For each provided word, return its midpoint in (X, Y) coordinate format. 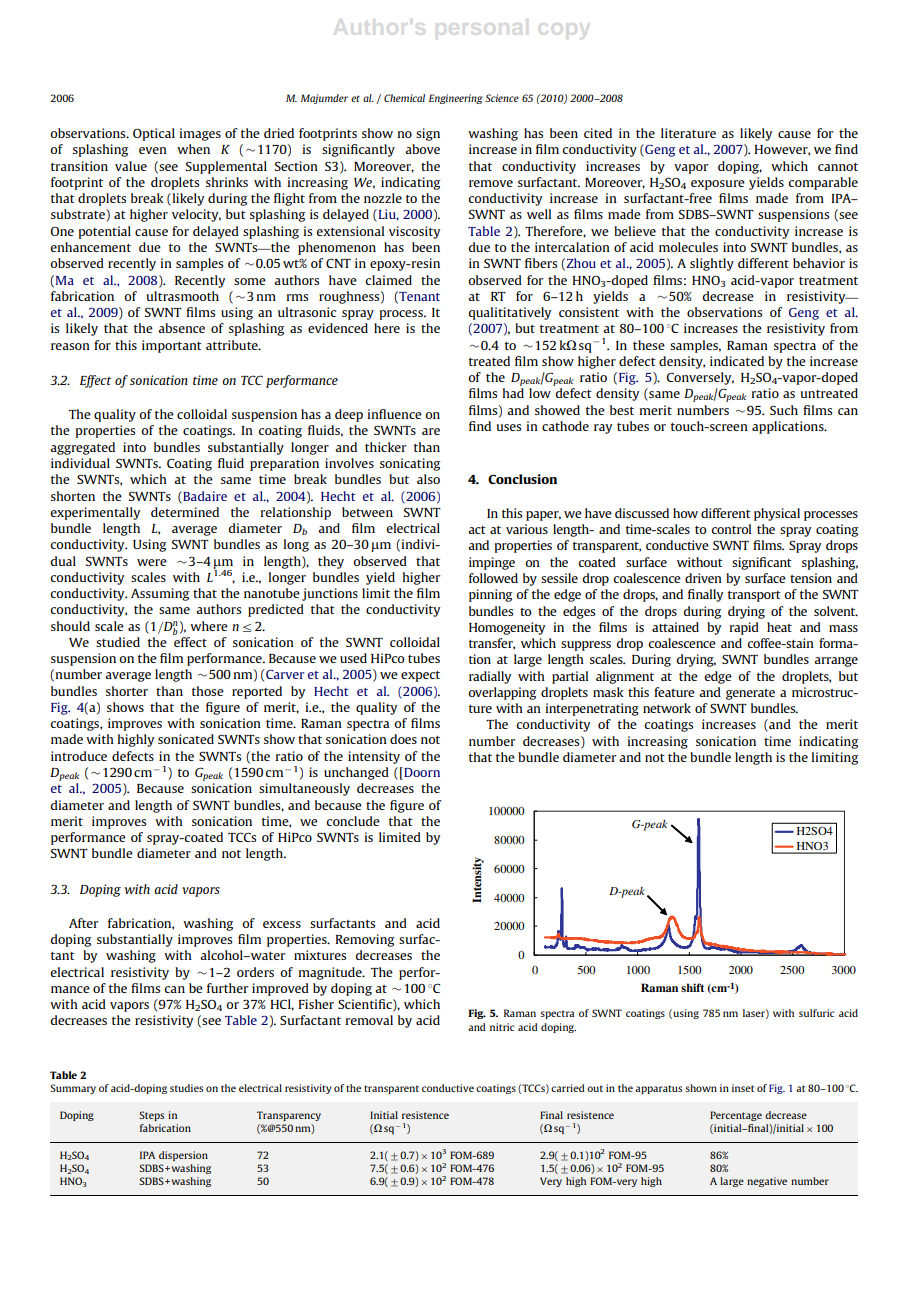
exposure (718, 185)
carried (567, 1088)
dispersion (183, 1156)
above (422, 149)
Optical (154, 134)
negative (767, 1182)
